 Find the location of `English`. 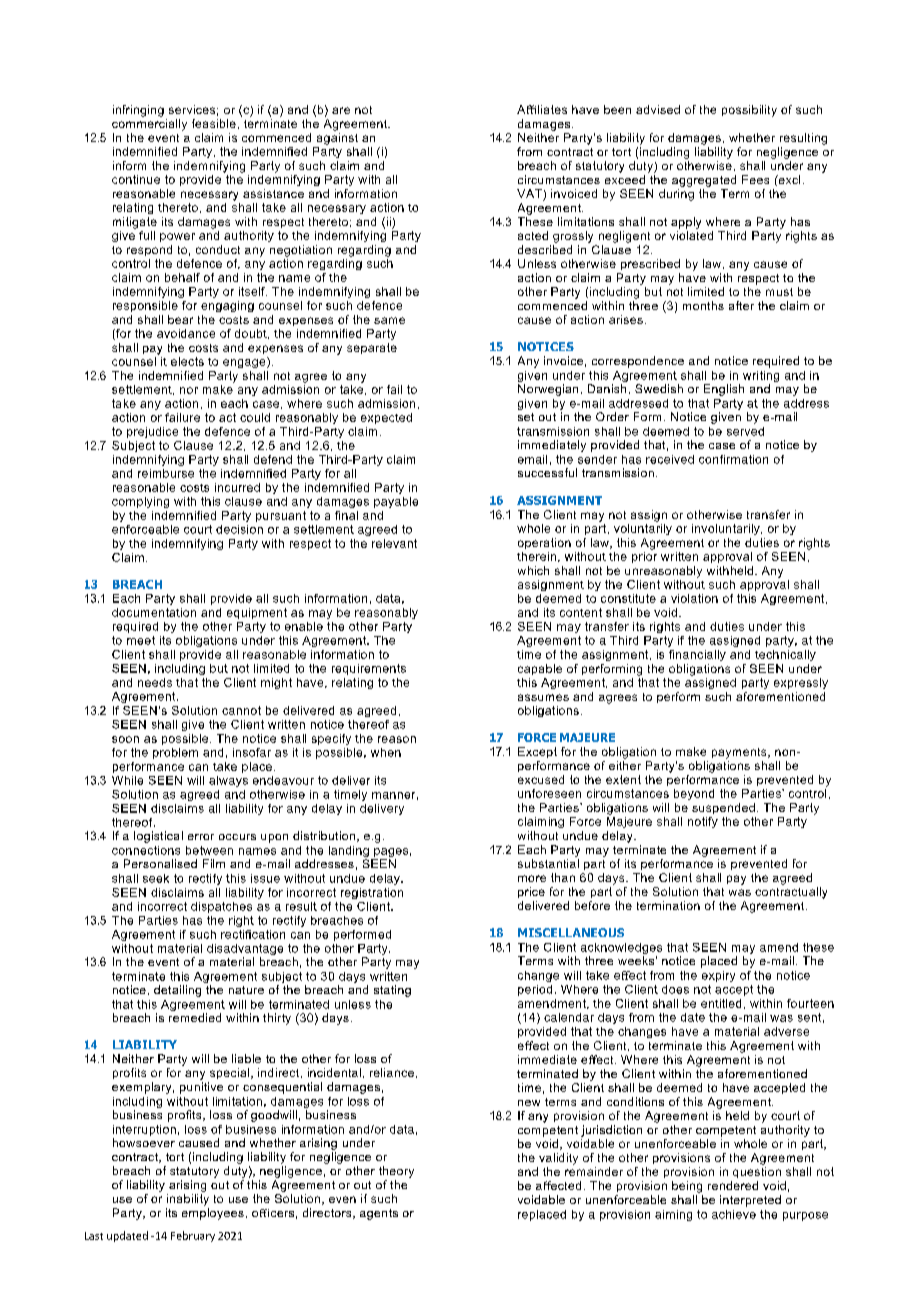

English is located at coordinates (724, 390).
